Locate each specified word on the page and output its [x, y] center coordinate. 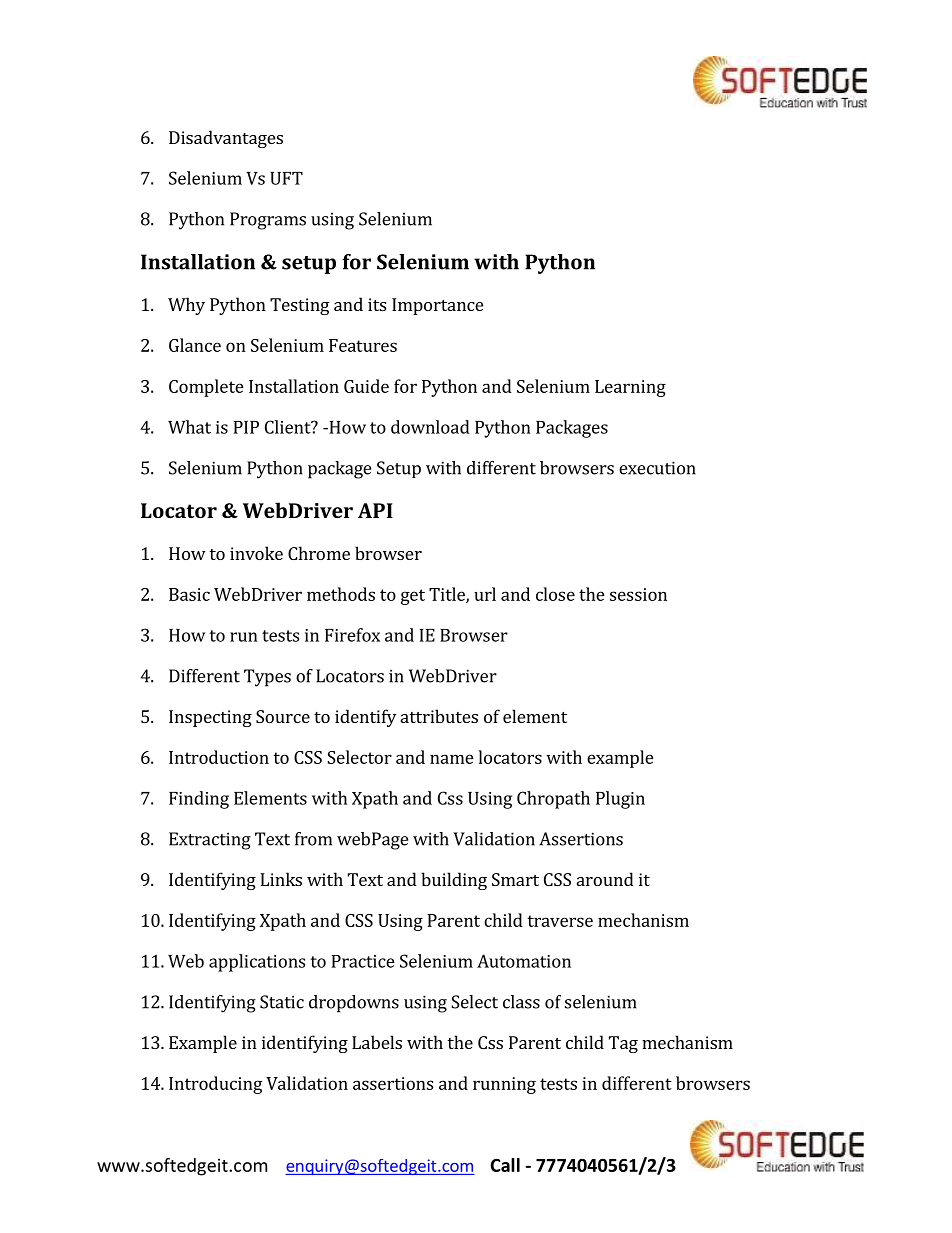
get [413, 597]
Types [267, 678]
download [430, 427]
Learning [630, 388]
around [605, 879]
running [504, 1085]
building [454, 881]
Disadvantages [226, 139]
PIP [246, 427]
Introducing [215, 1085]
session [638, 594]
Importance [437, 306]
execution [657, 468]
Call [505, 1165]
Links [281, 879]
